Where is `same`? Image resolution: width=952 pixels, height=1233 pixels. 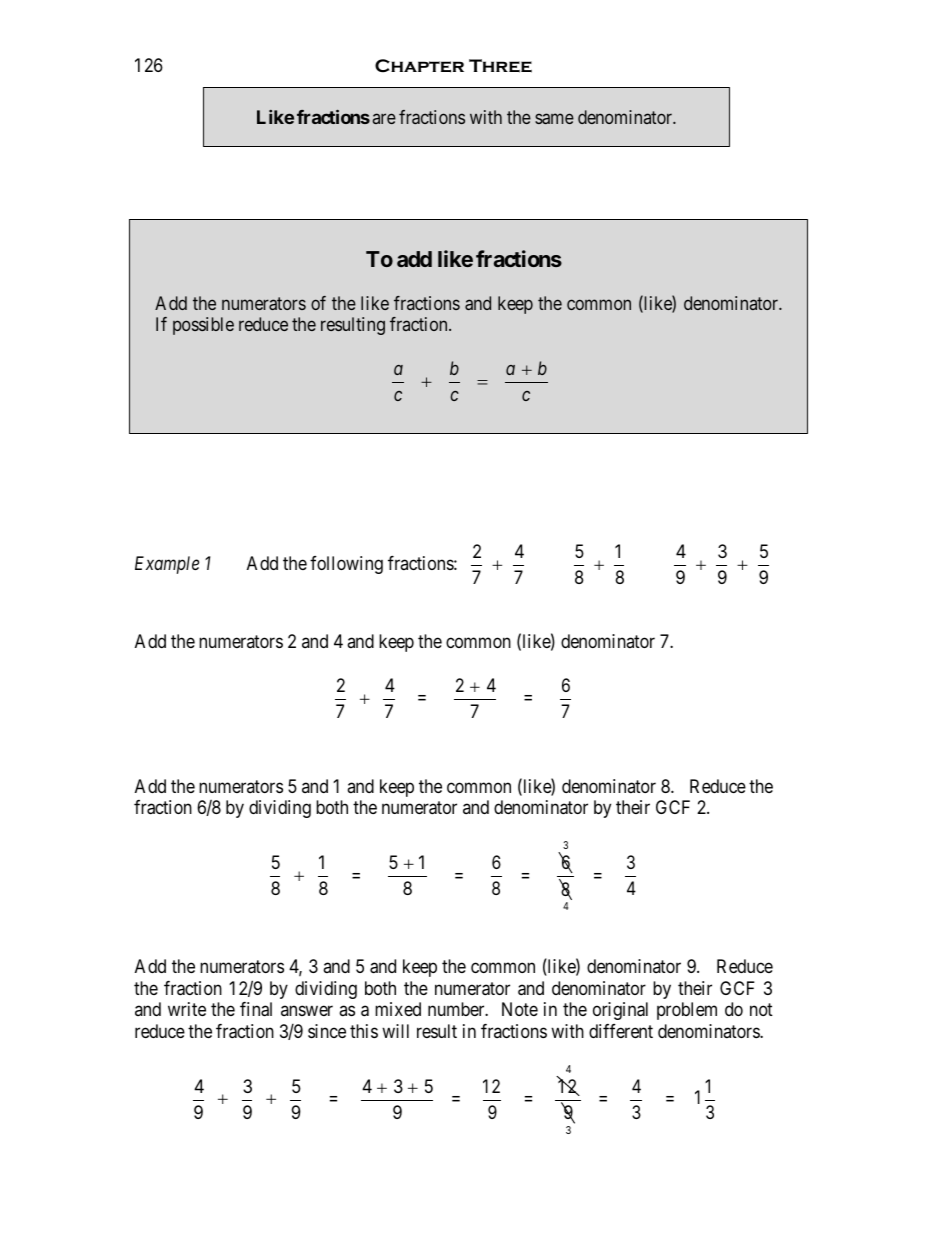 same is located at coordinates (554, 118).
